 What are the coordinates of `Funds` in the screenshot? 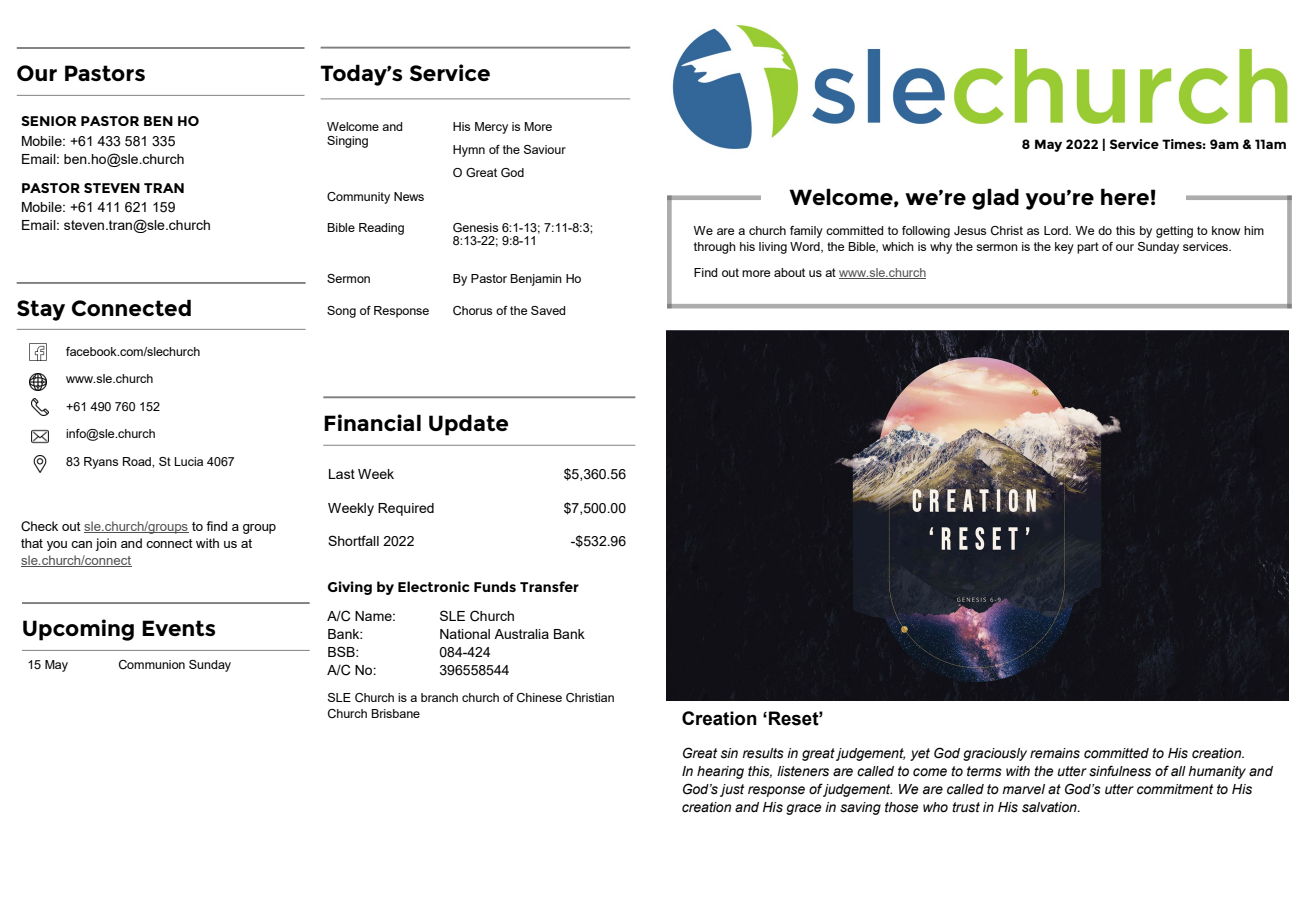 It's located at (495, 586).
